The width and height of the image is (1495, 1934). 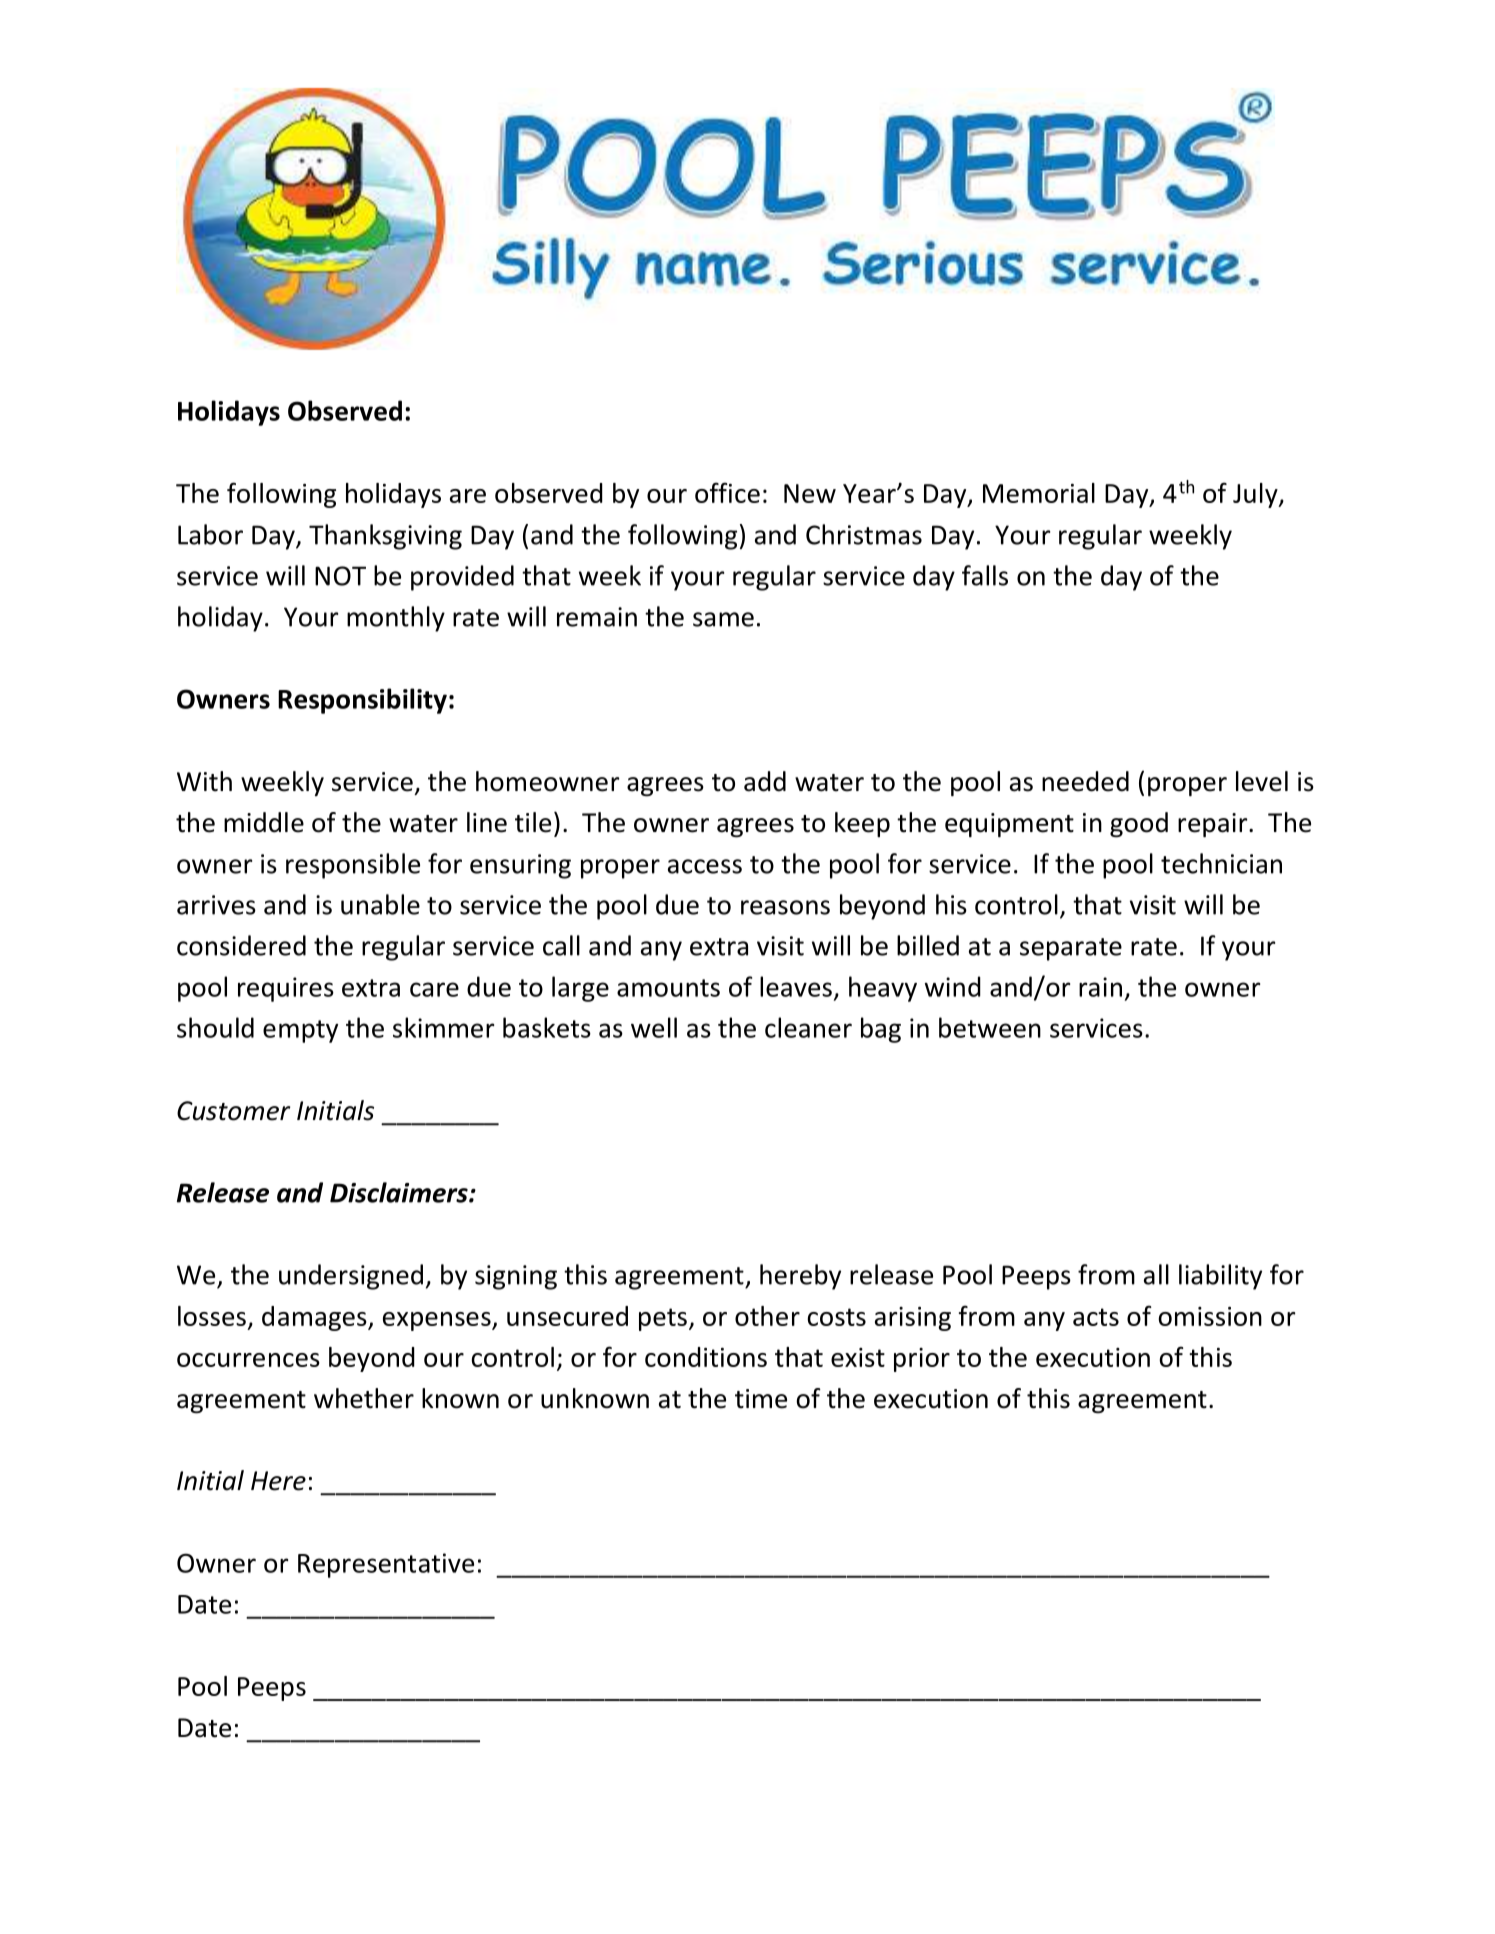 I want to click on Representative, so click(x=386, y=1565).
